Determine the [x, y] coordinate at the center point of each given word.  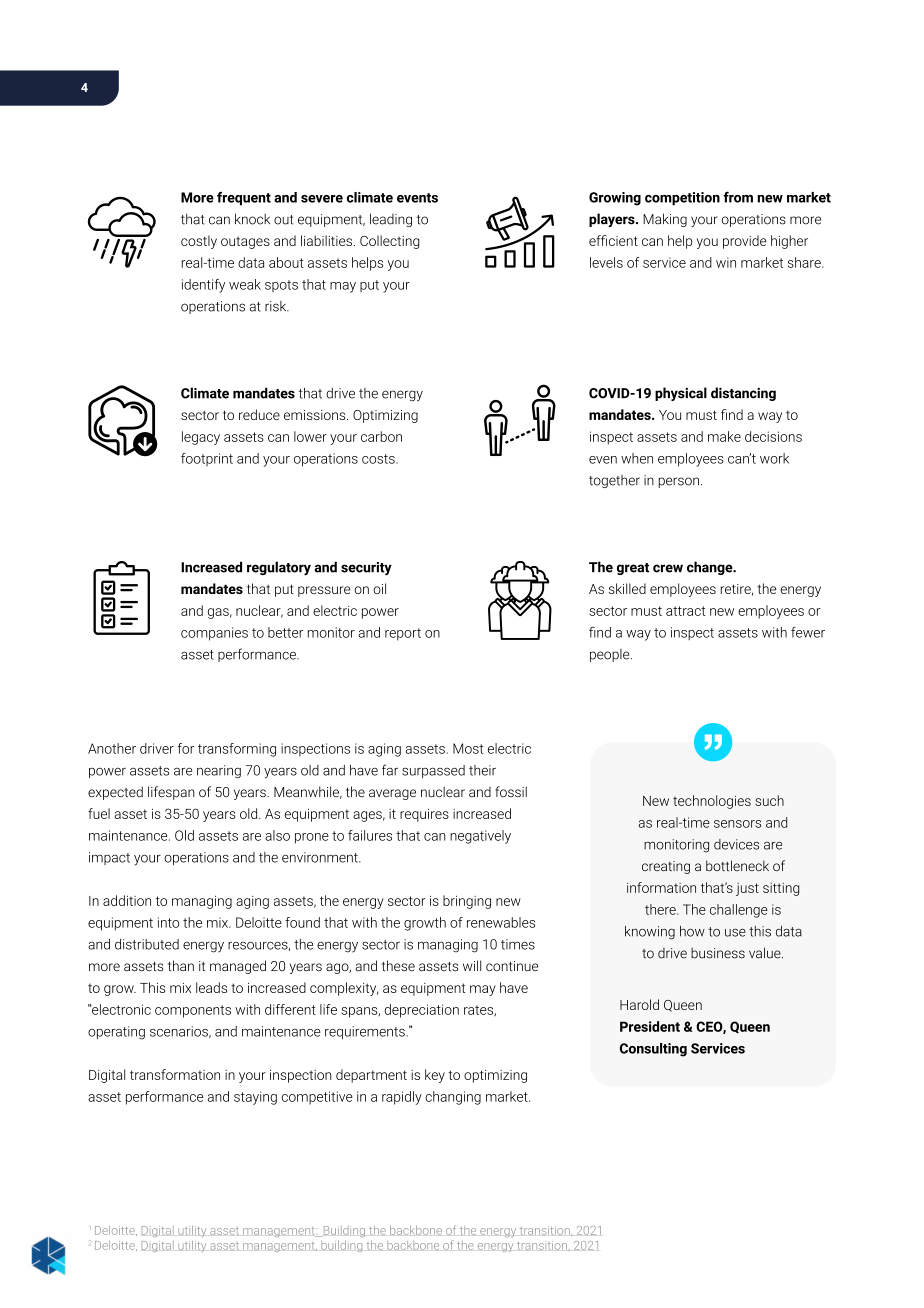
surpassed [433, 771]
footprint [207, 459]
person [678, 482]
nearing [219, 772]
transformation [175, 1074]
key [435, 1076]
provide [745, 242]
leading [391, 220]
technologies [712, 802]
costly [199, 242]
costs [379, 459]
